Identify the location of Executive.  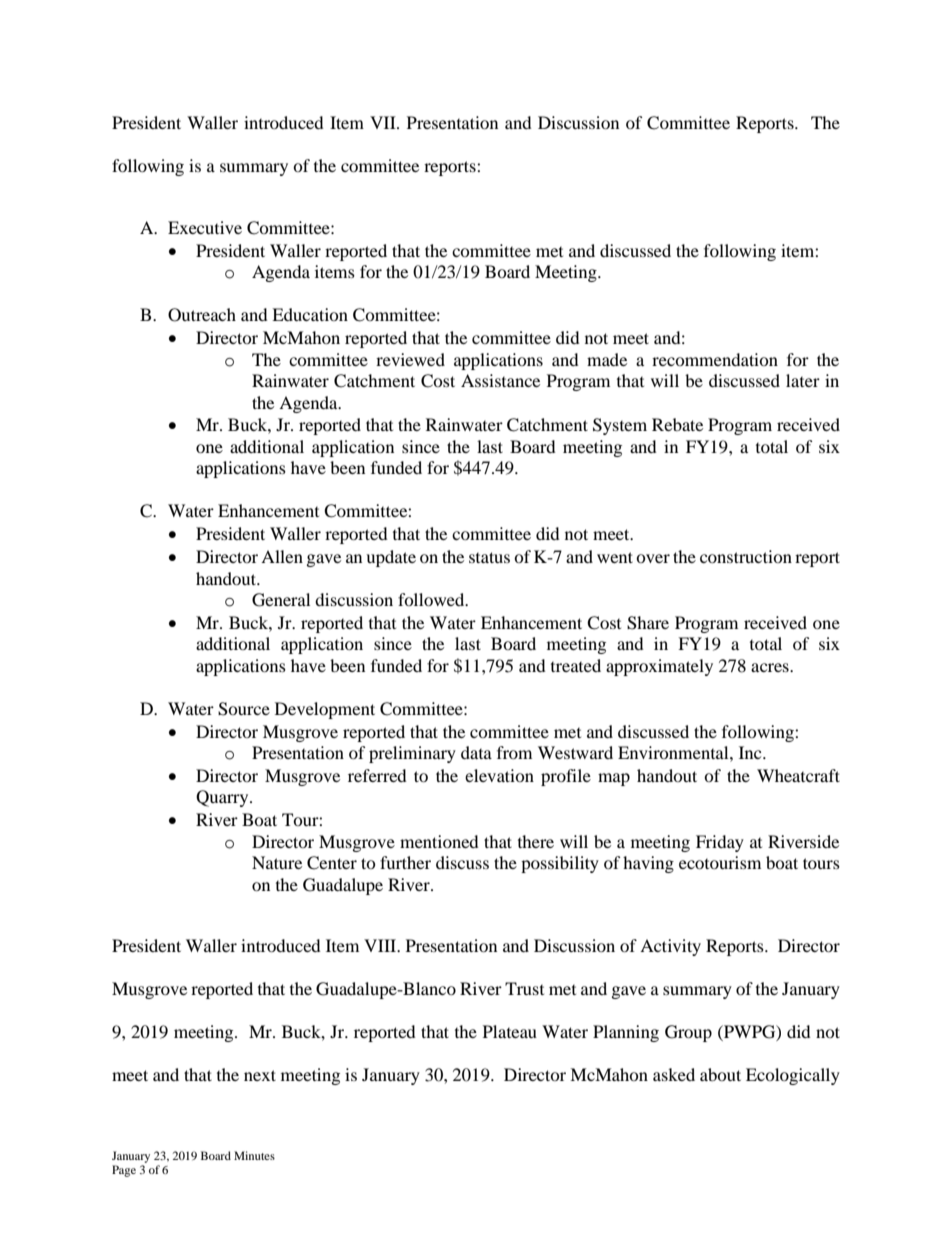
(205, 227).
